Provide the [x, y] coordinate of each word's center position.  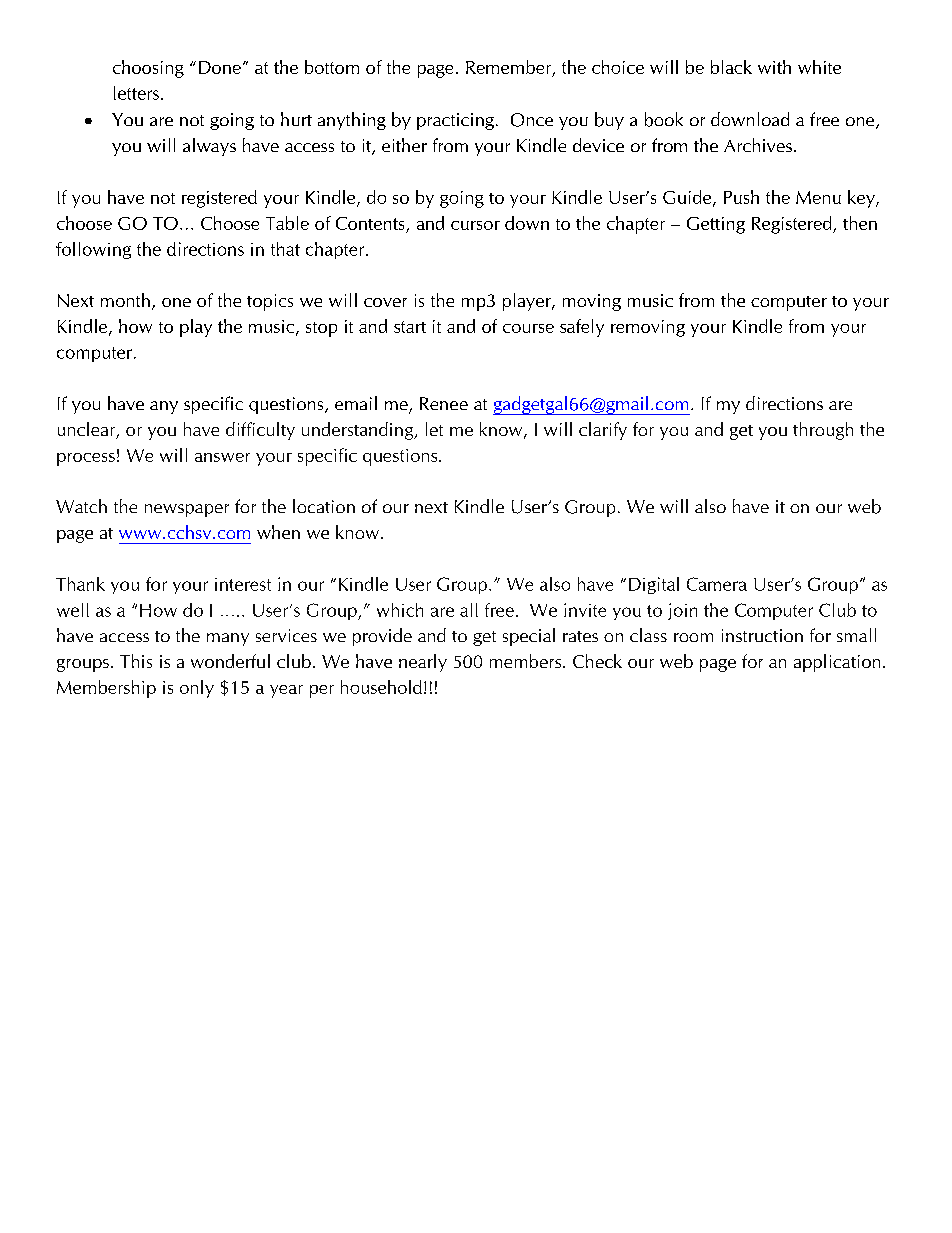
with [774, 67]
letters [136, 93]
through [823, 431]
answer [222, 457]
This [136, 661]
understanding [359, 431]
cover [385, 302]
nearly [423, 663]
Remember [510, 68]
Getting [716, 225]
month [125, 300]
